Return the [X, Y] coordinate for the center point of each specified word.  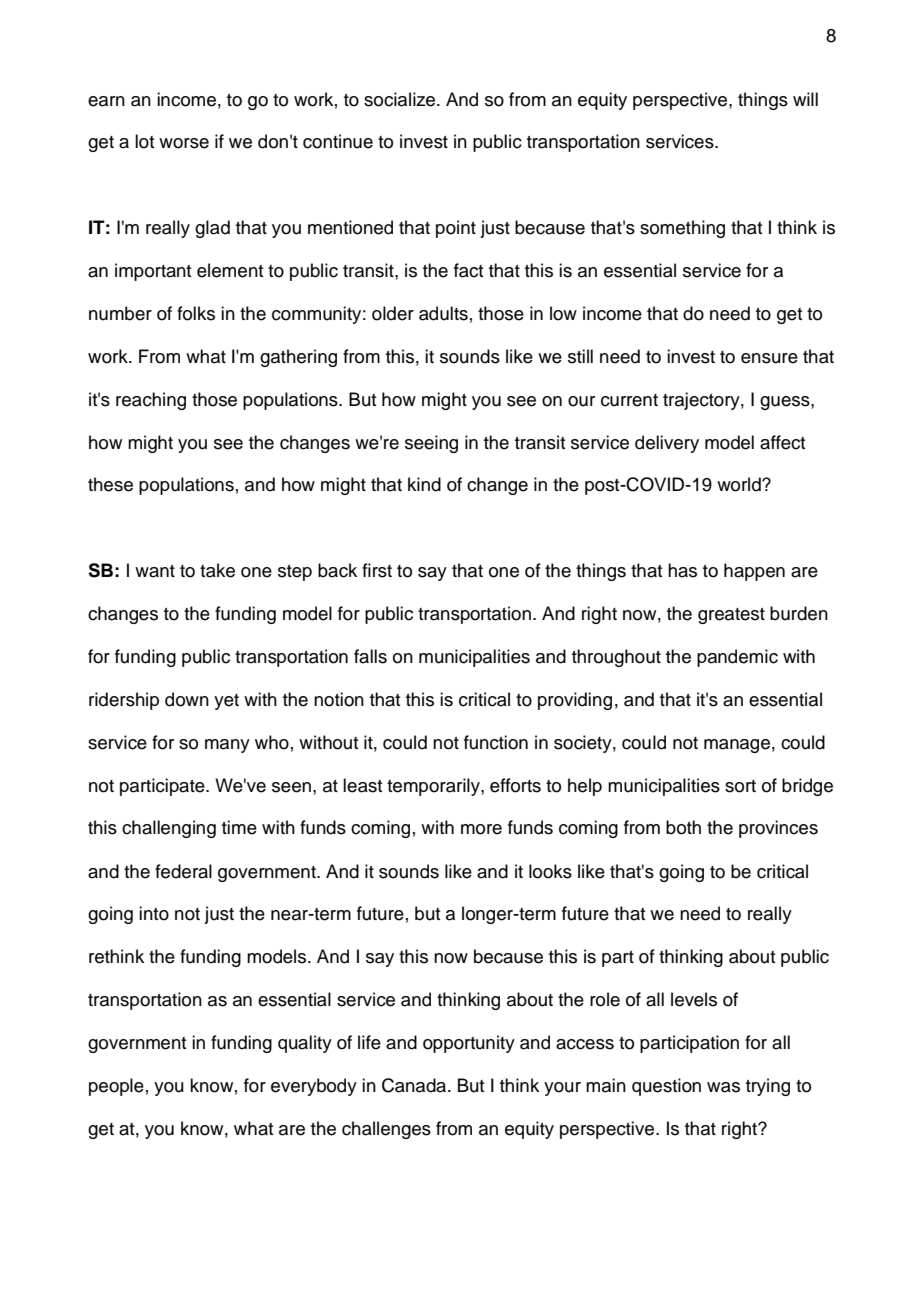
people [116, 1087]
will [805, 99]
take [217, 570]
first [377, 570]
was [723, 1087]
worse [184, 143]
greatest [731, 616]
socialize [401, 99]
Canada [415, 1085]
